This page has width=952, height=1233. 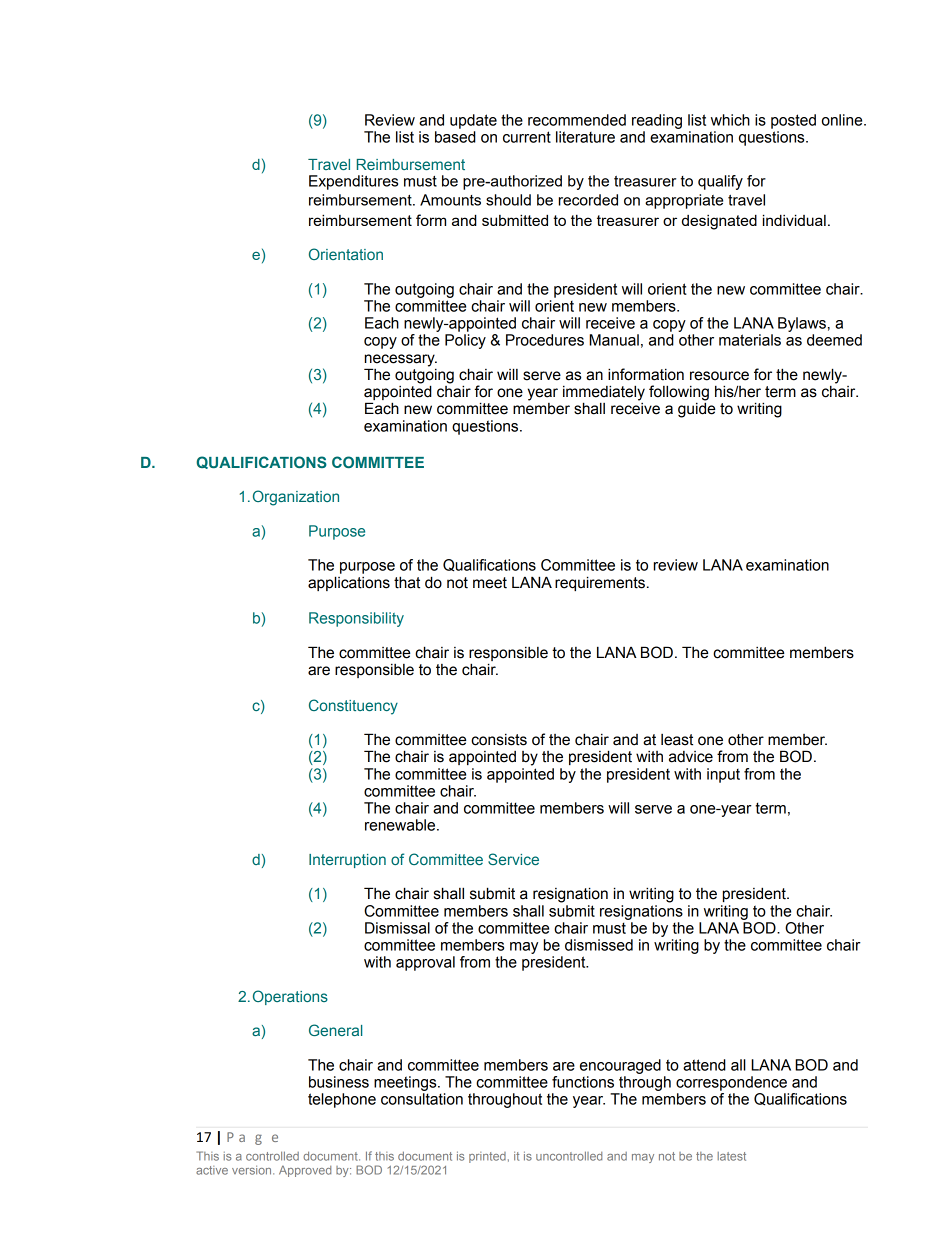 I want to click on Responsibility, so click(x=356, y=619).
